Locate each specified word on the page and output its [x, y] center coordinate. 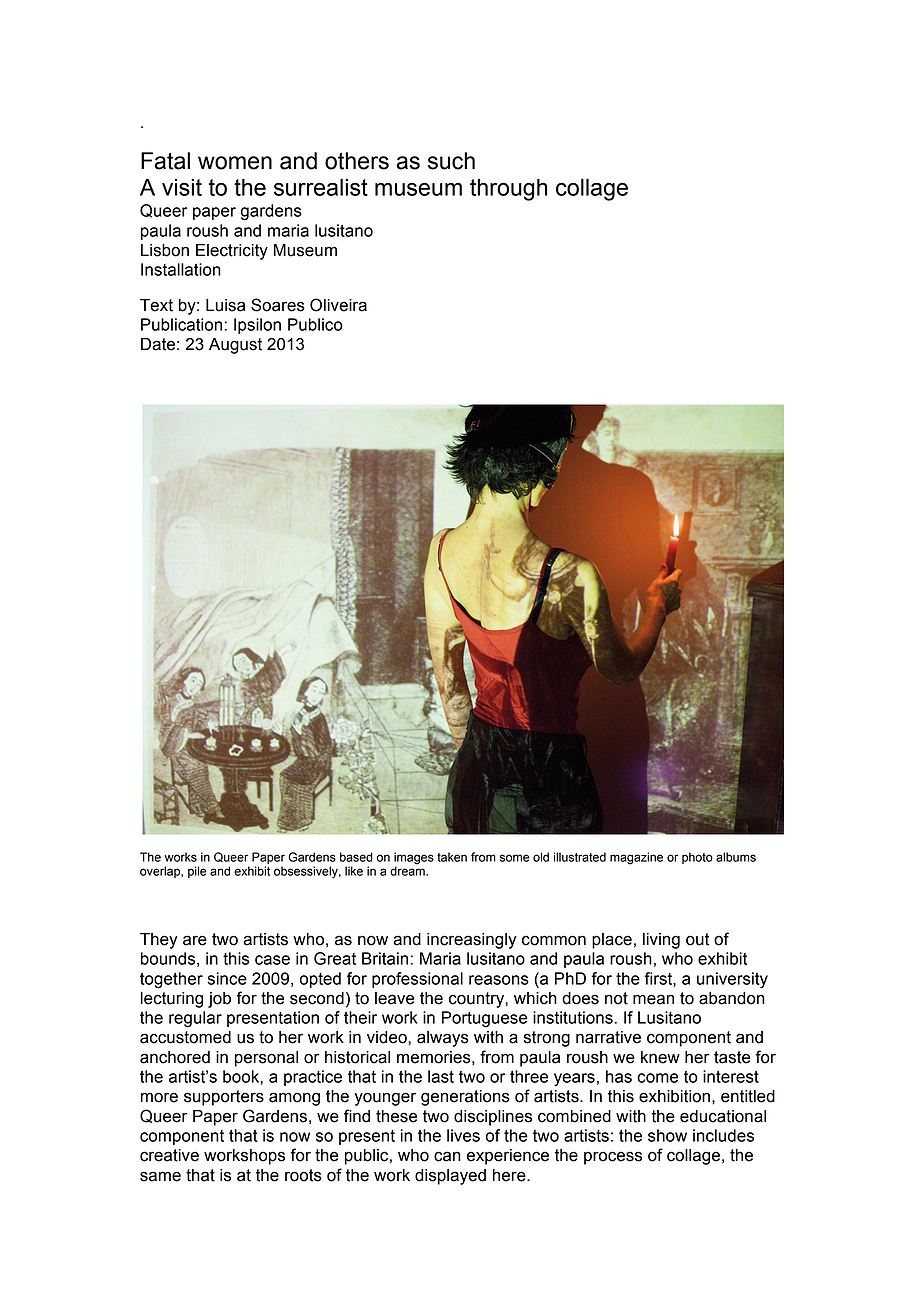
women [235, 163]
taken [452, 857]
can [447, 1156]
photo [697, 858]
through [509, 190]
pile [197, 872]
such [451, 161]
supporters [224, 1098]
